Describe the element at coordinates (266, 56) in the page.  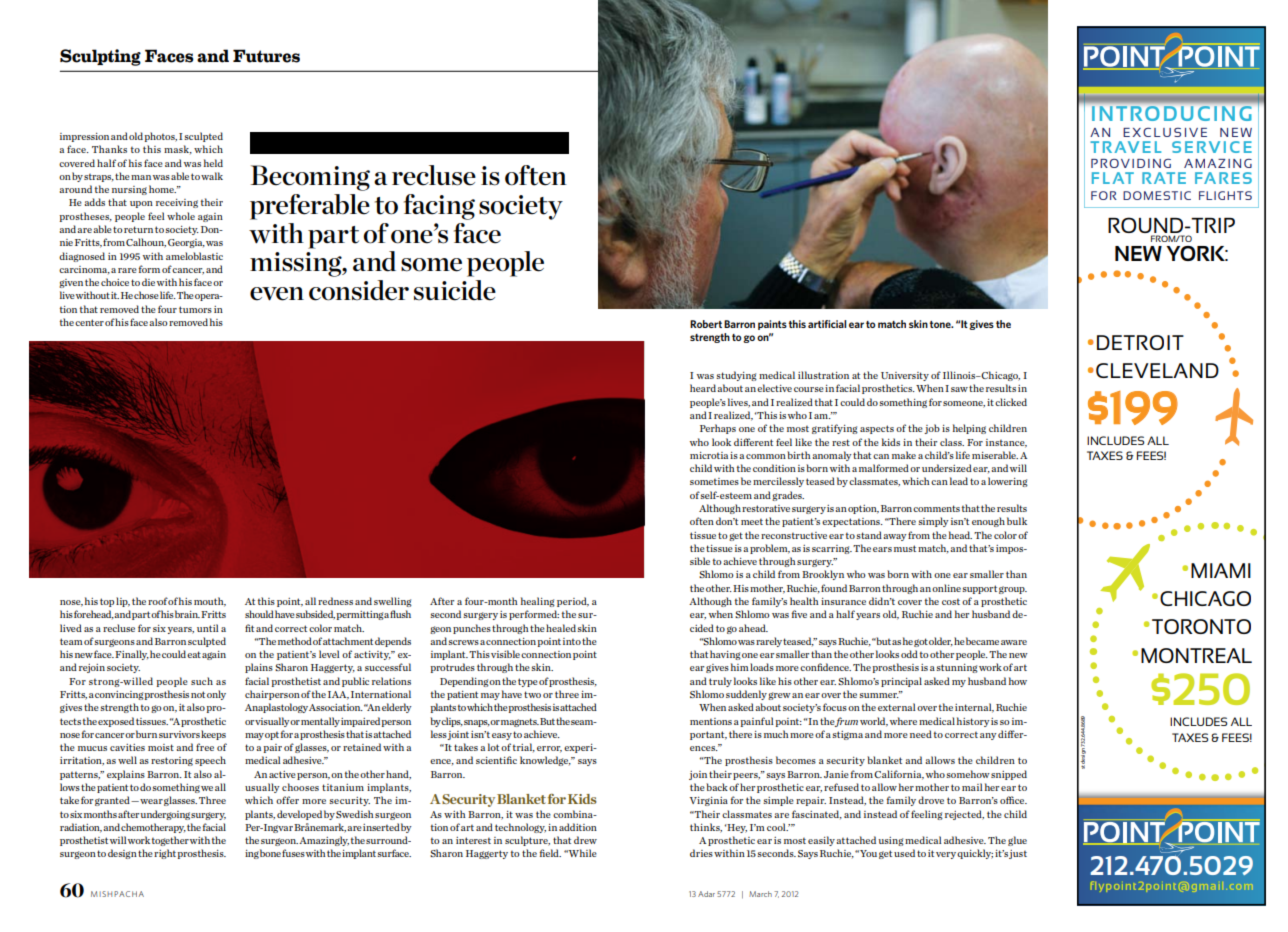
I see `Futures` at that location.
